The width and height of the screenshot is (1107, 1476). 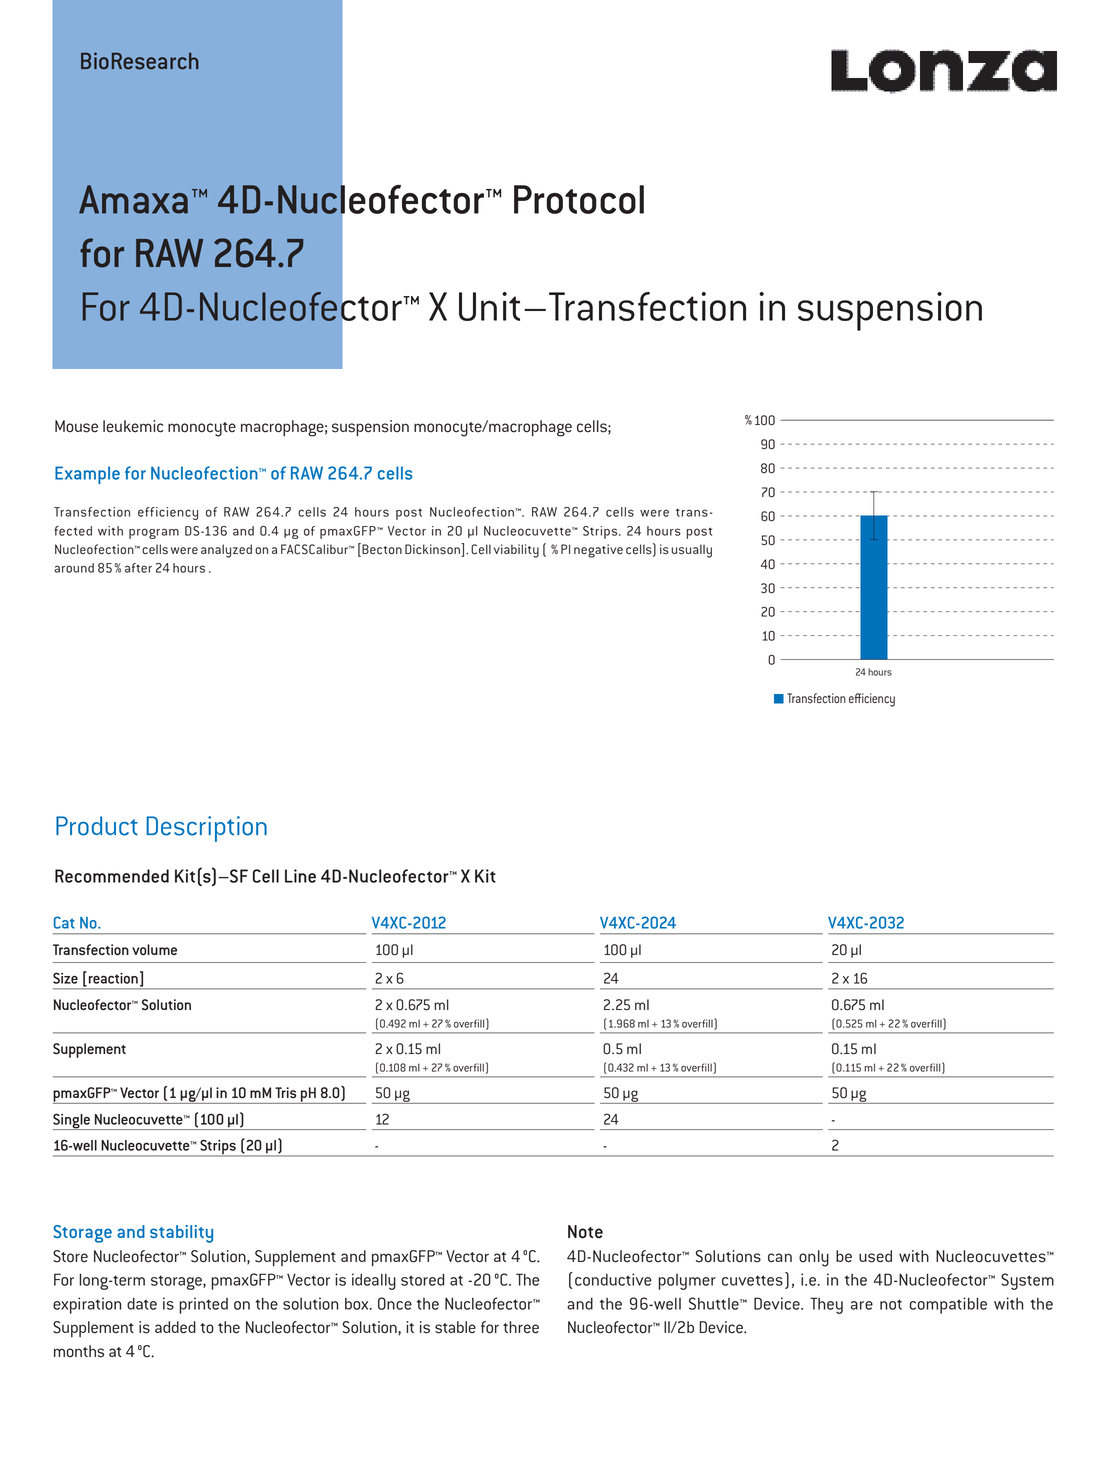 I want to click on Description, so click(x=206, y=829).
